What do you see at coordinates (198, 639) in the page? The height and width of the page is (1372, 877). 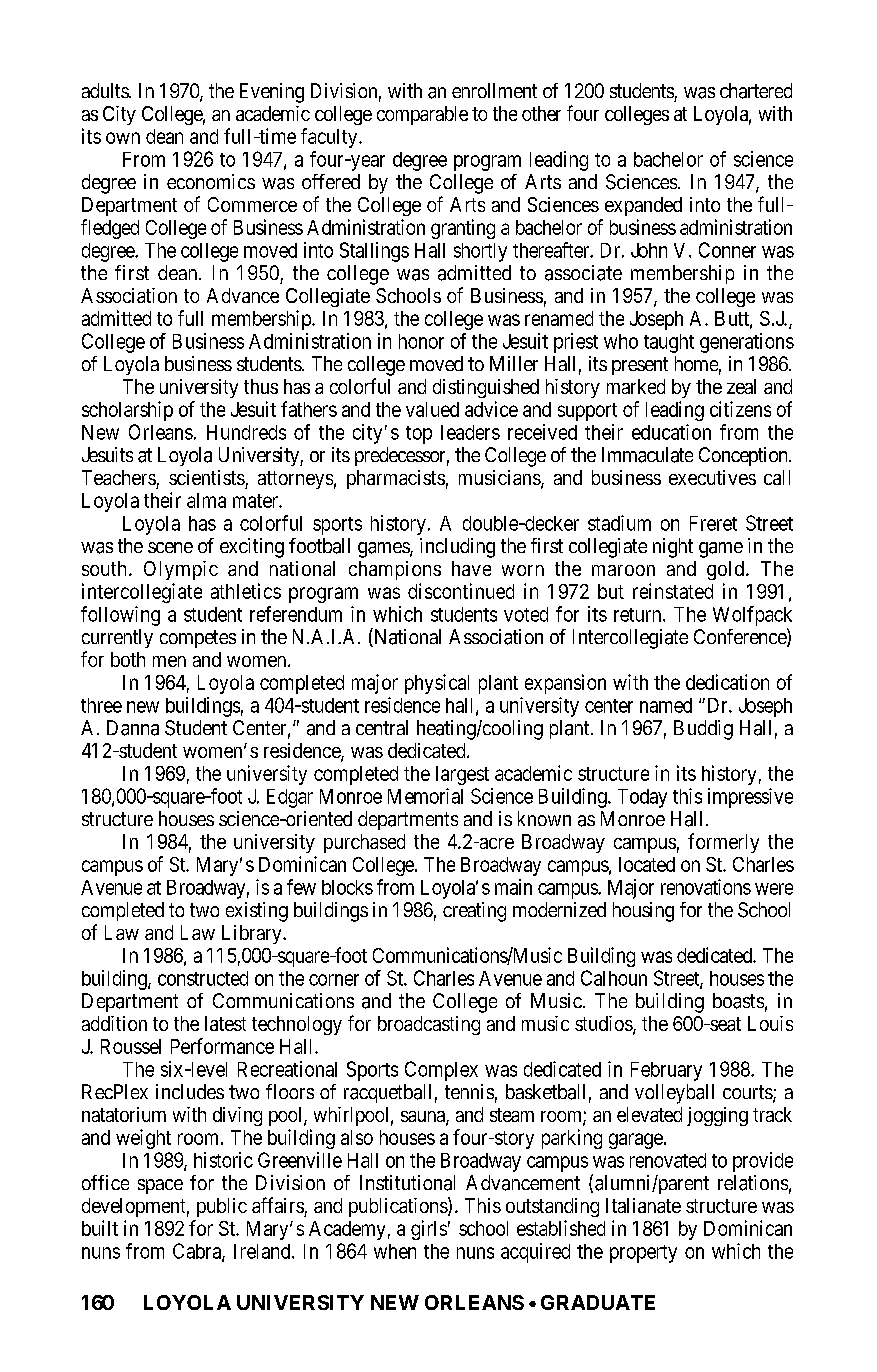 I see `competes` at bounding box center [198, 639].
